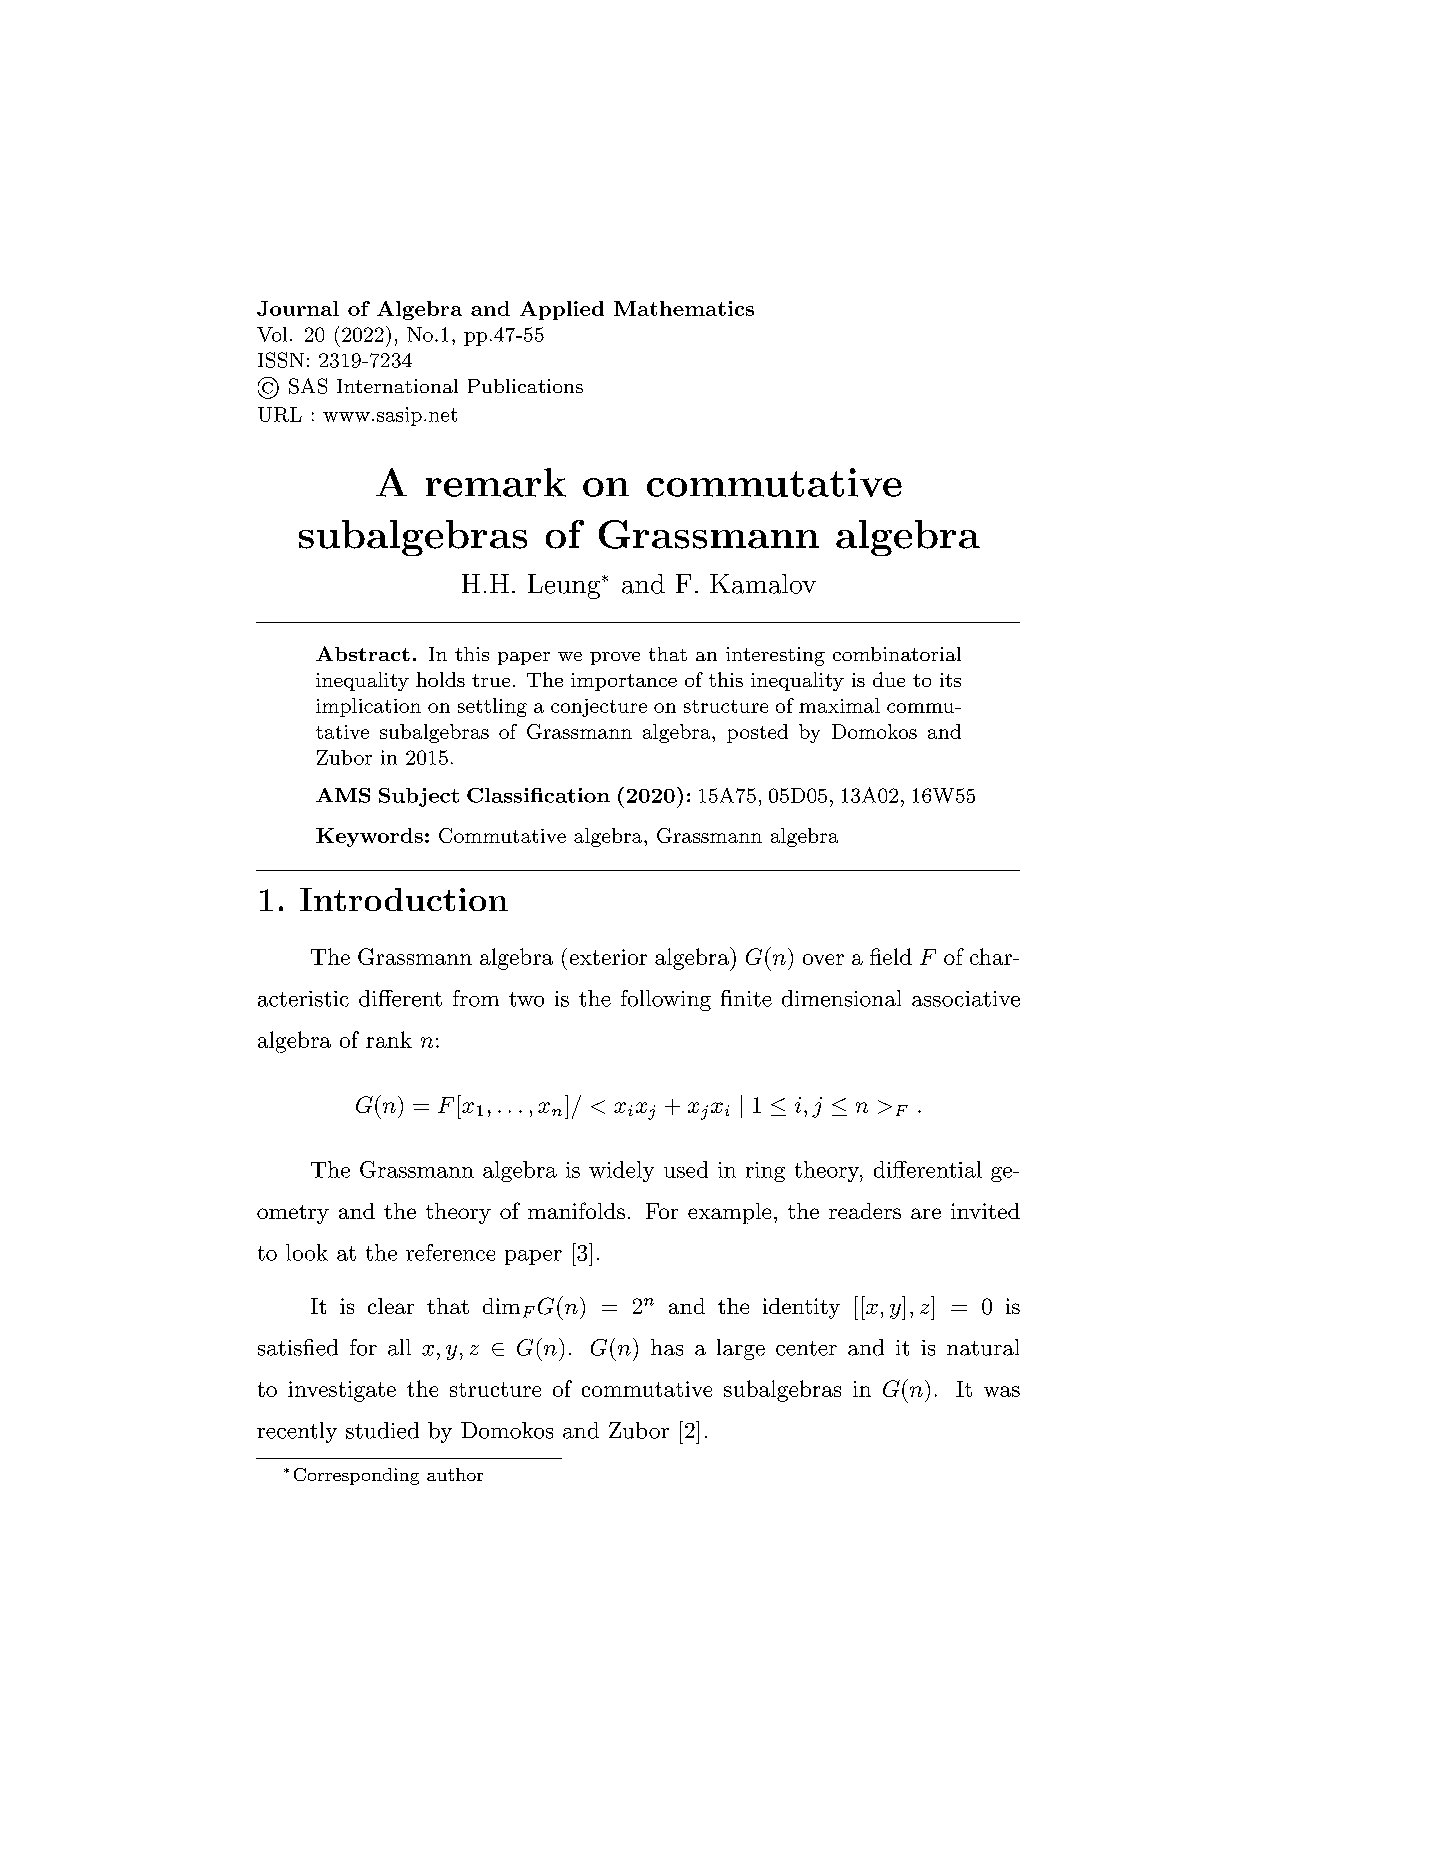  I want to click on studied, so click(382, 1430).
